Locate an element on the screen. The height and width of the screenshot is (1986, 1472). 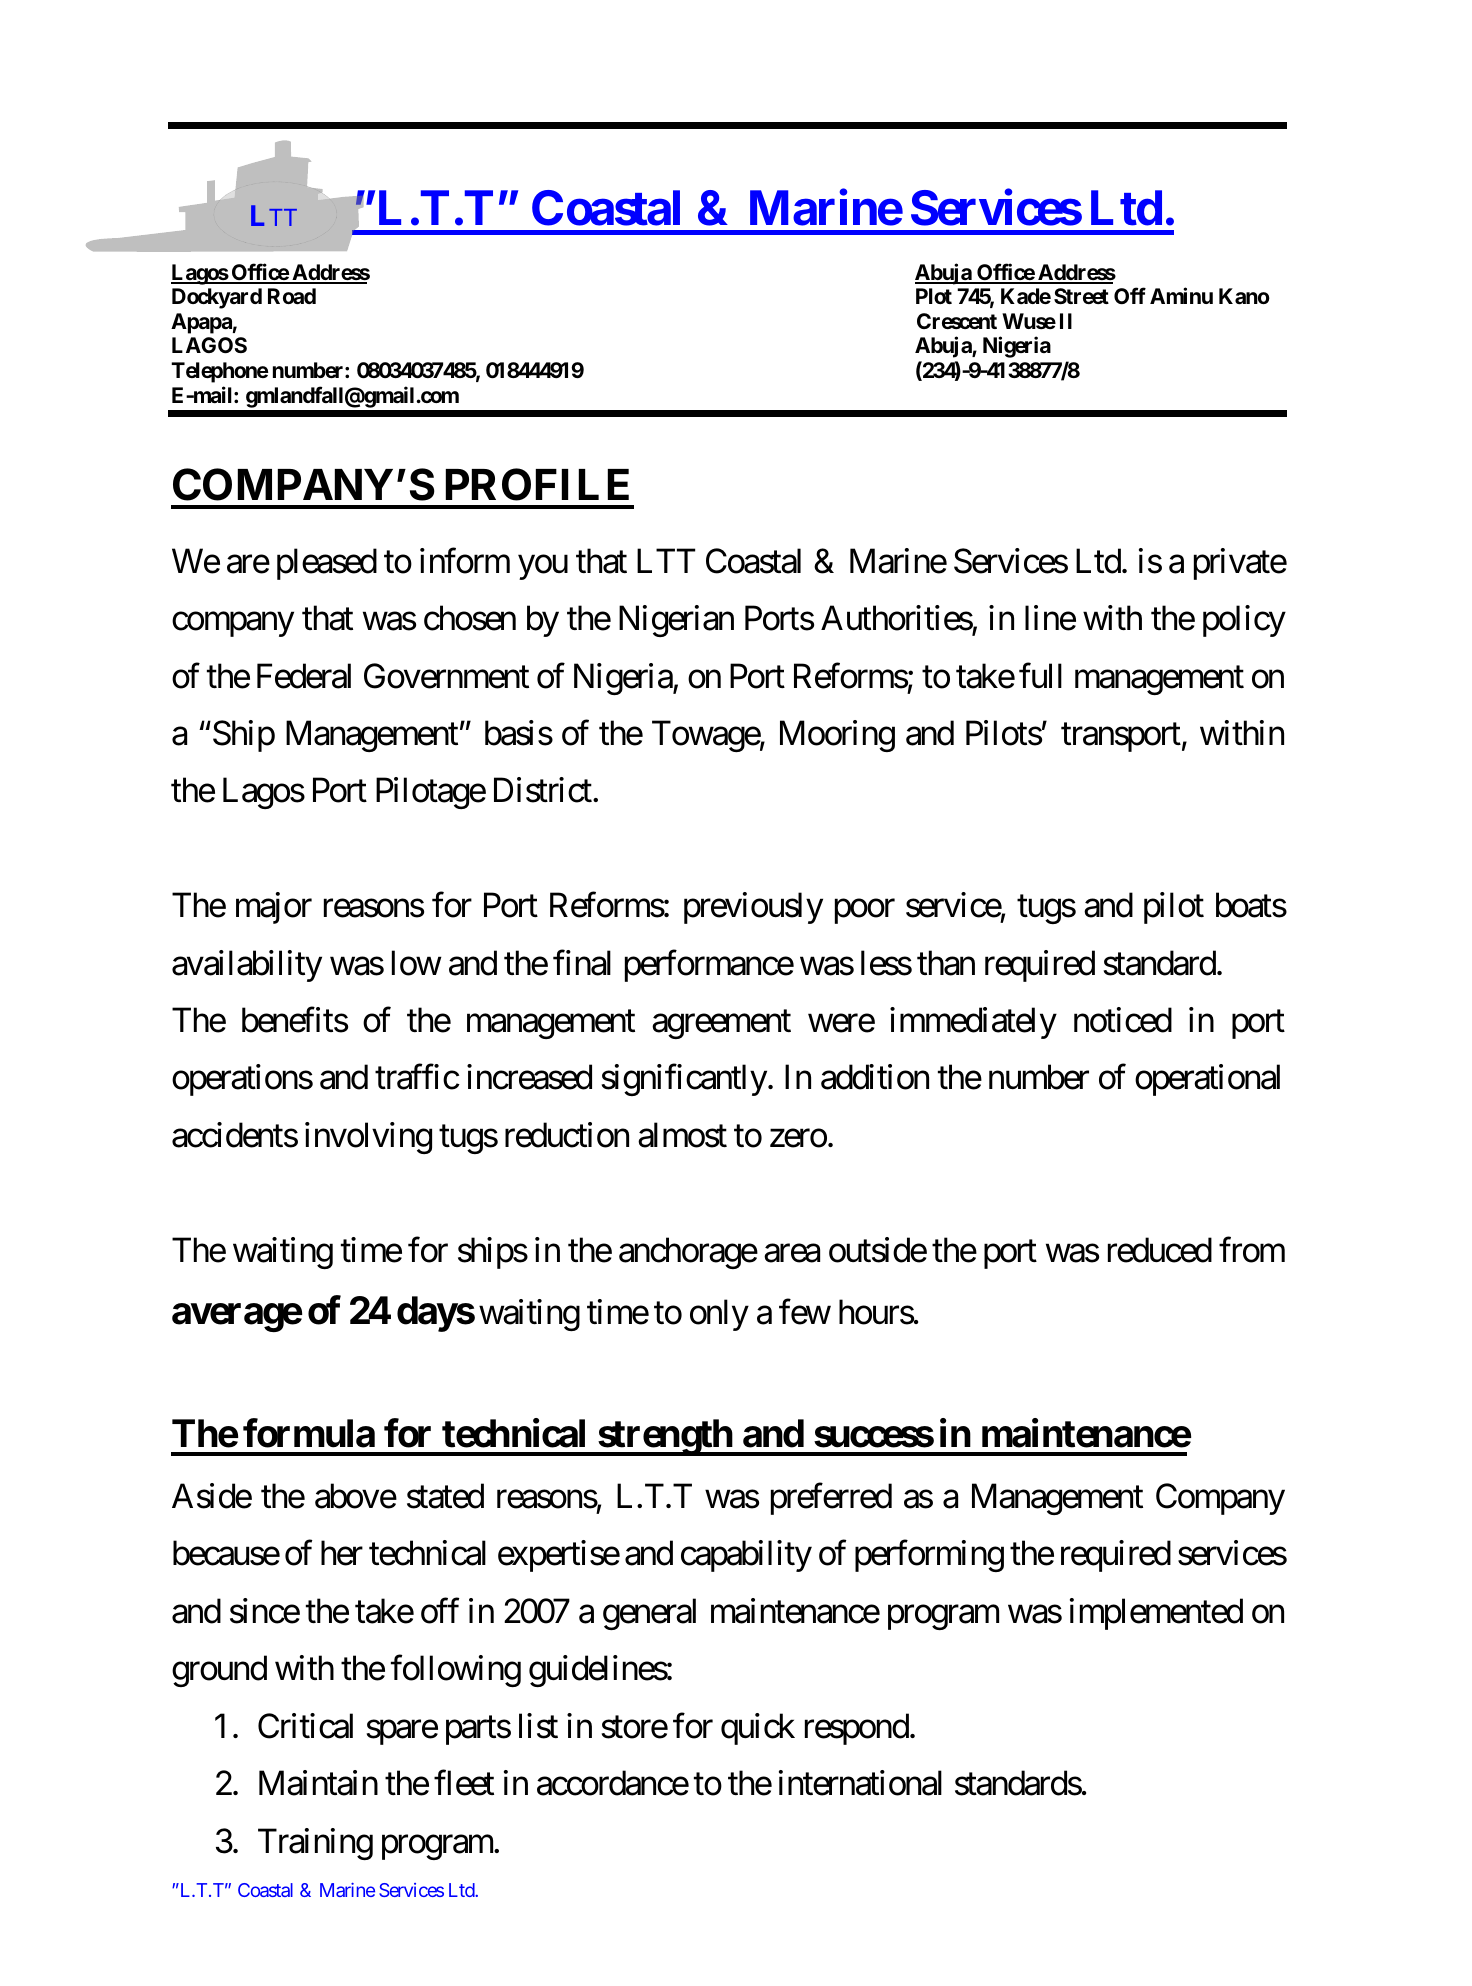
previously is located at coordinates (753, 908).
